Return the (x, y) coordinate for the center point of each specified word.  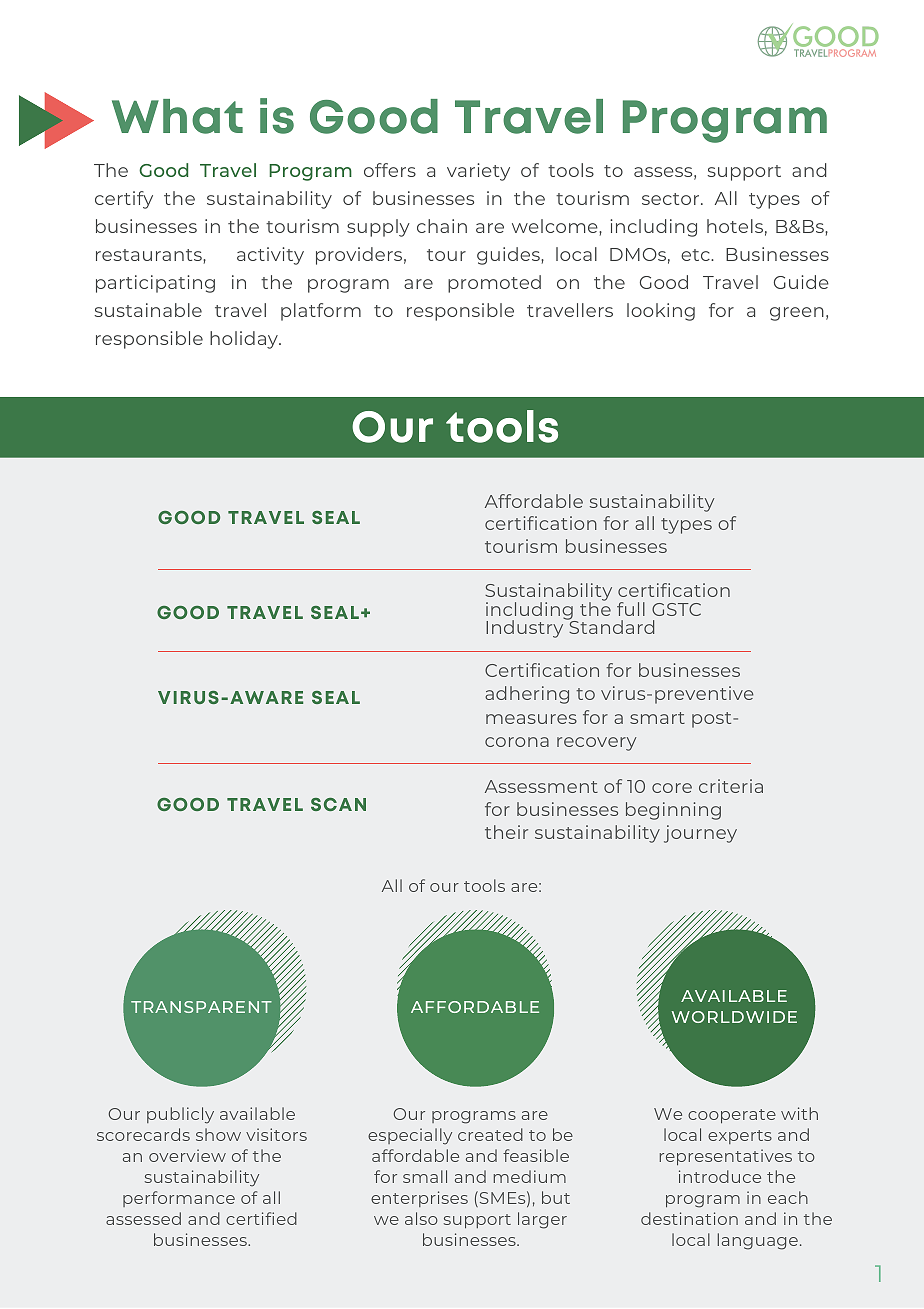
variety (478, 172)
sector (672, 199)
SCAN (338, 804)
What (177, 116)
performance (179, 1199)
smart (657, 718)
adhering (527, 695)
